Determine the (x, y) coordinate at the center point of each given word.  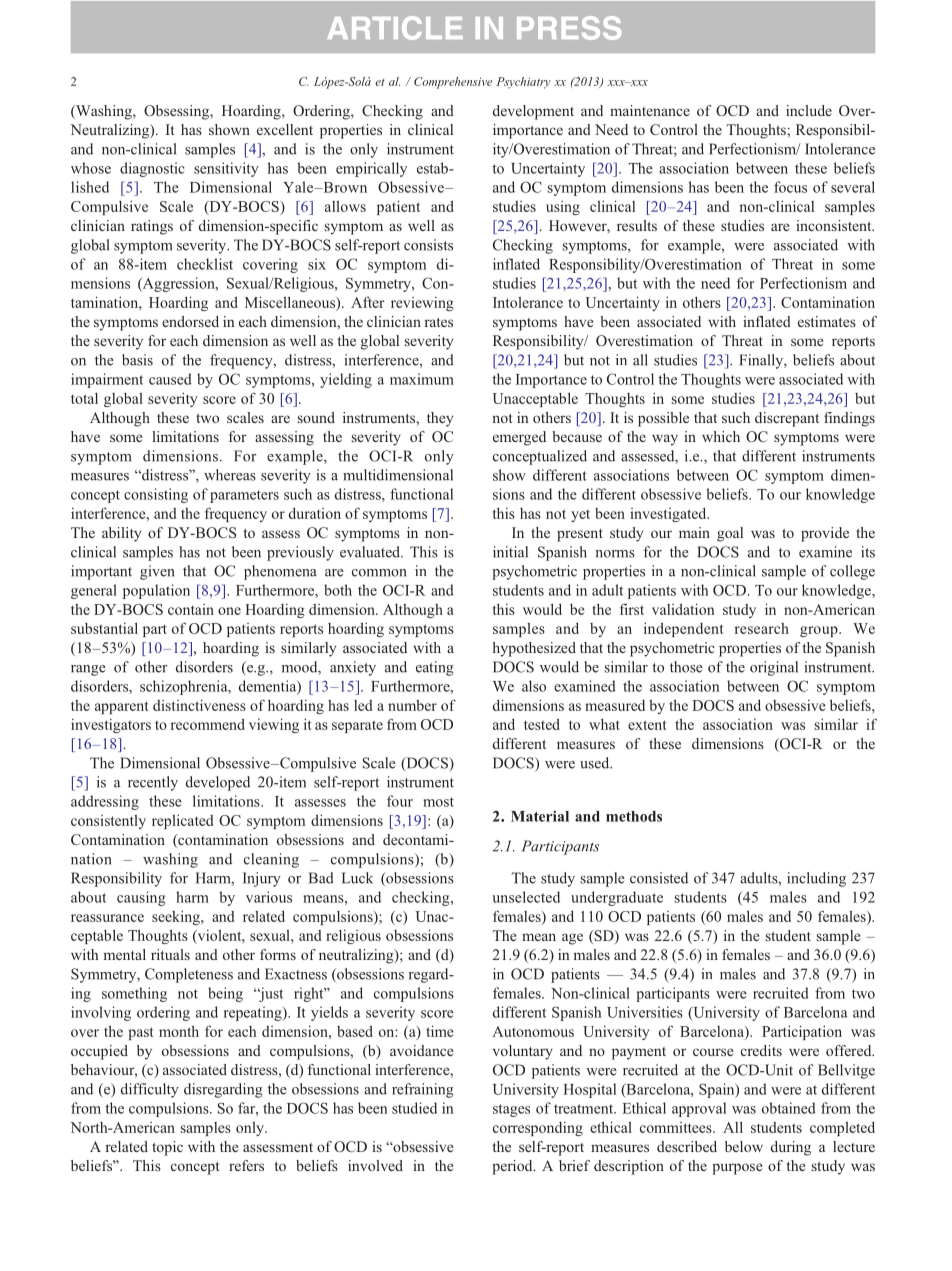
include (809, 110)
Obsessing (178, 112)
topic (167, 1148)
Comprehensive (453, 83)
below (744, 1146)
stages (511, 1110)
